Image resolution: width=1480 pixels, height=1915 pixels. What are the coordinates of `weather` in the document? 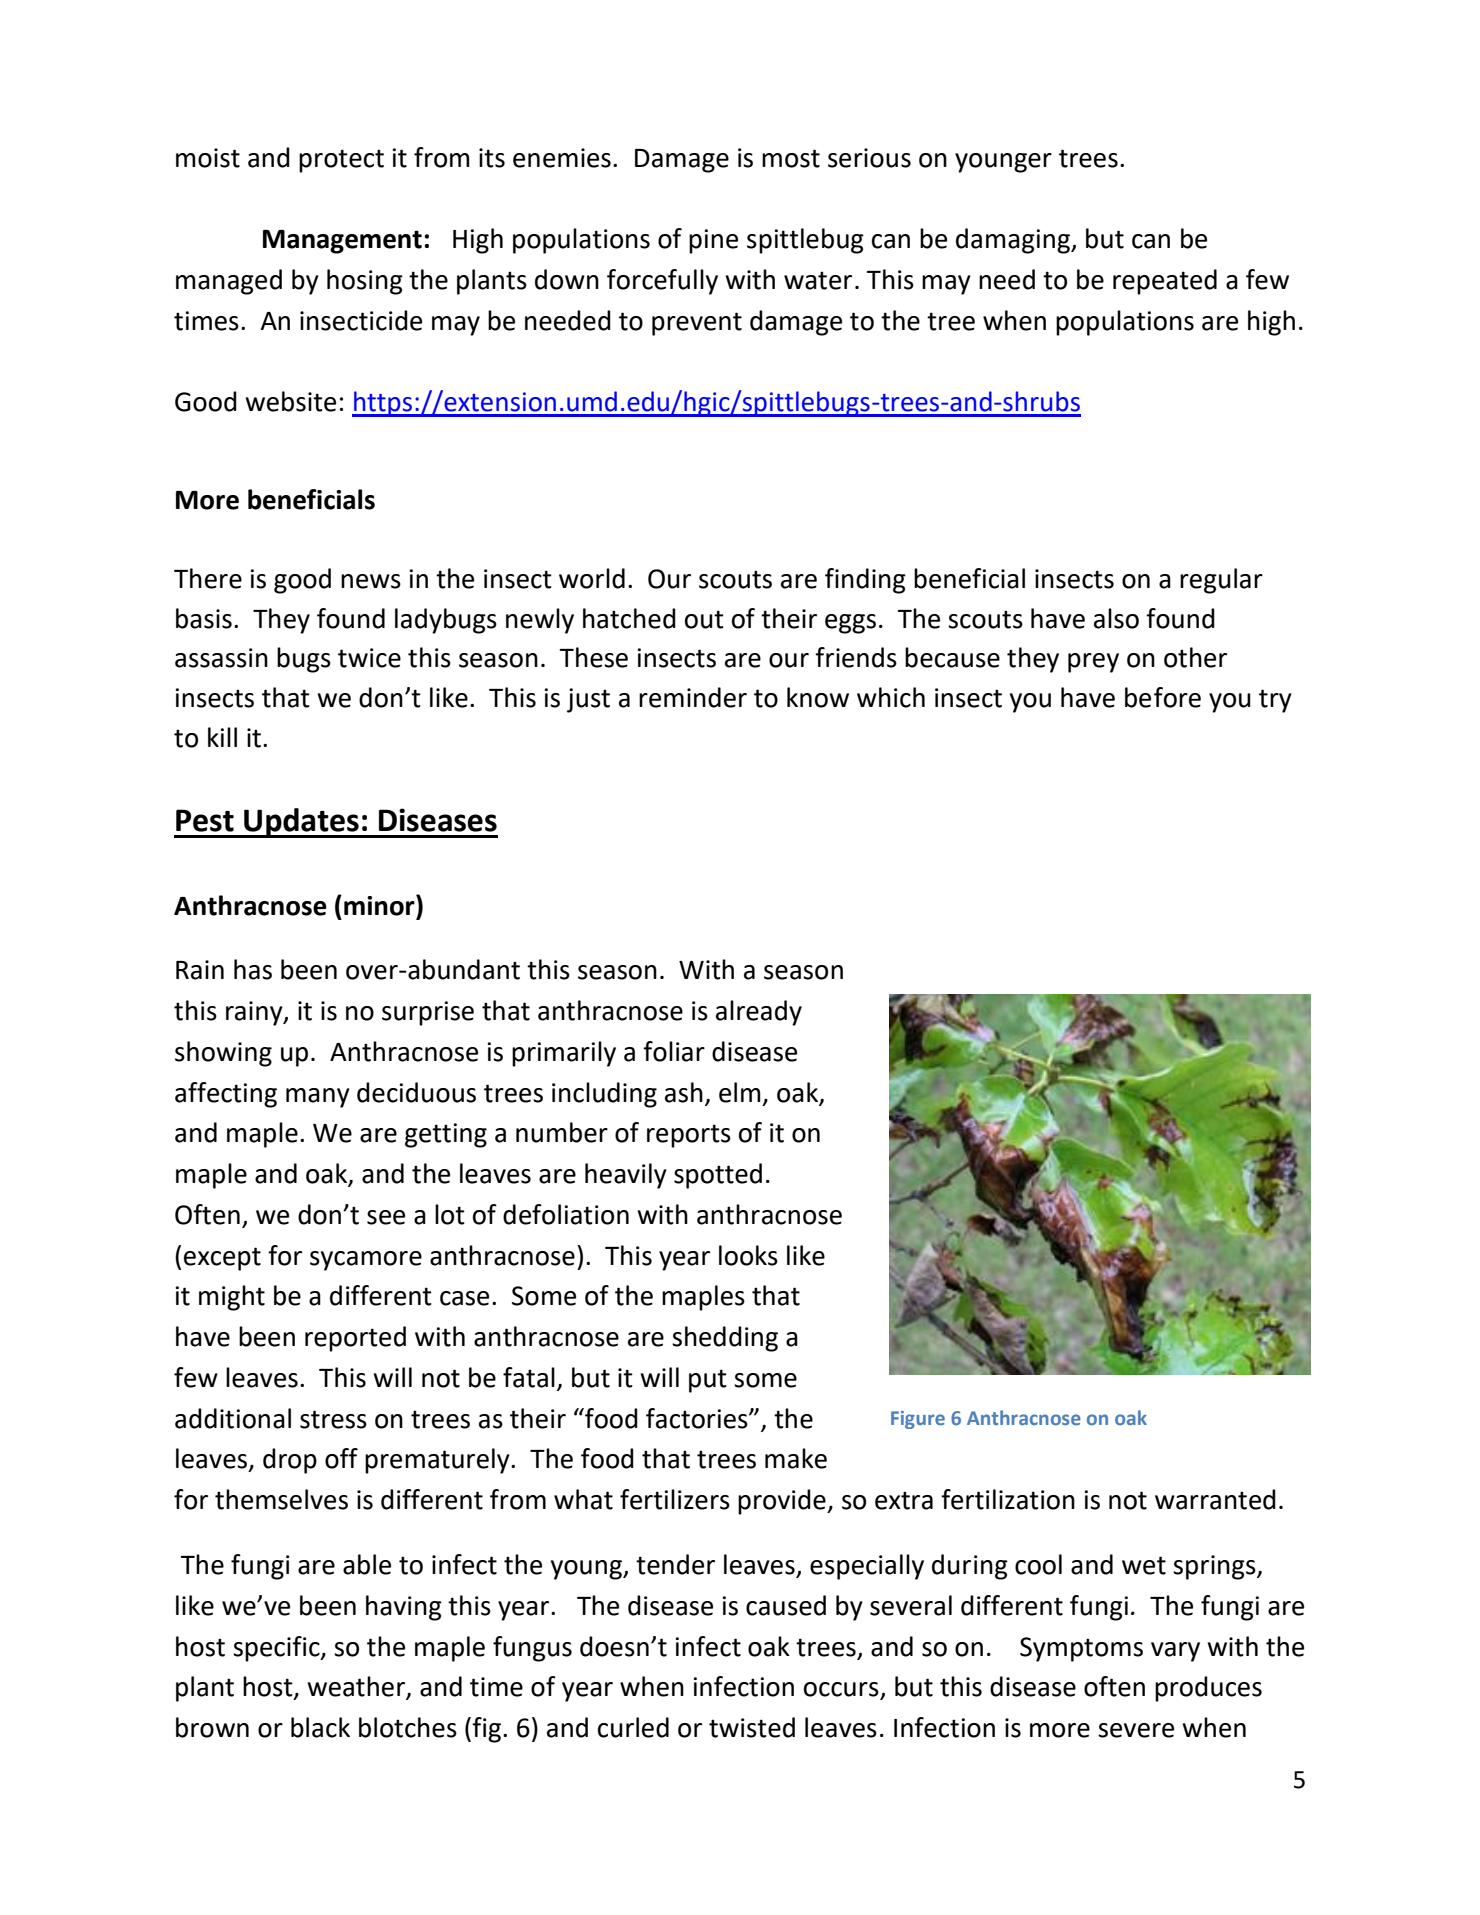 It's located at (357, 1687).
